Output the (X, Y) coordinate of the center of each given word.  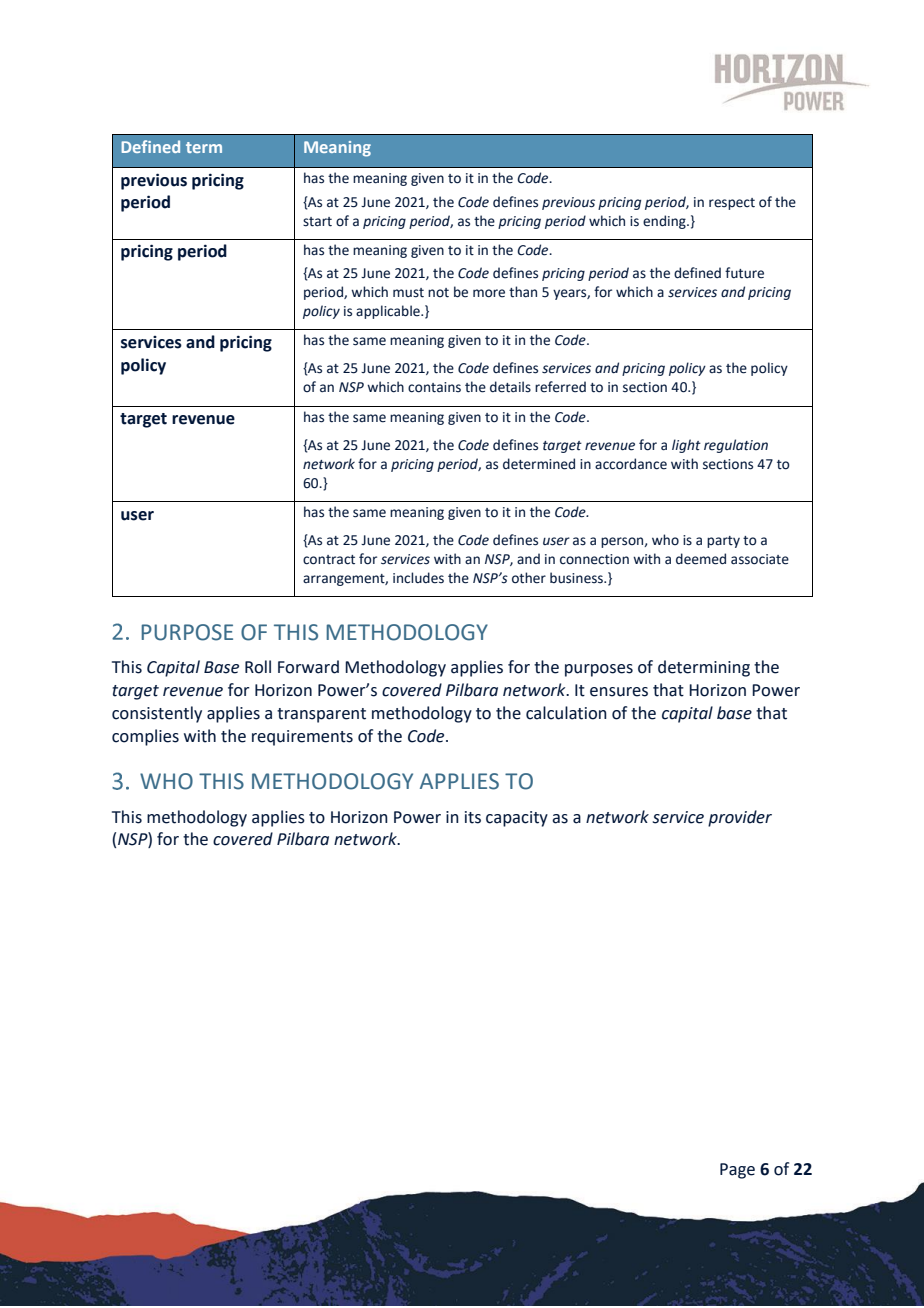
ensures (619, 692)
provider (740, 818)
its (473, 817)
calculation (566, 713)
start (317, 222)
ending (665, 222)
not (438, 293)
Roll (258, 667)
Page (737, 1171)
